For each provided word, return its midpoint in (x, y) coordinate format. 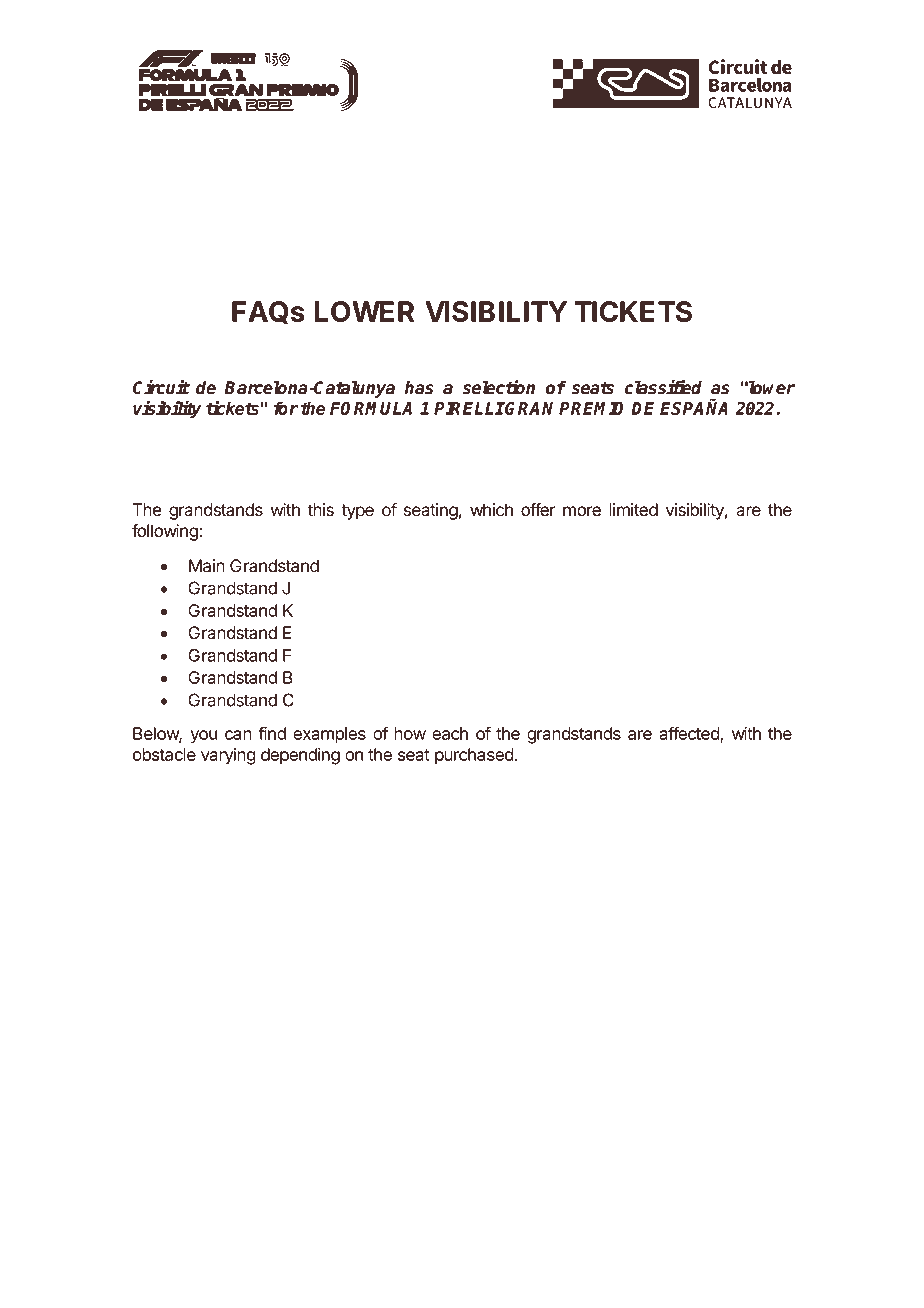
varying (228, 756)
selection (498, 387)
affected (690, 734)
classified (663, 387)
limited (633, 510)
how (410, 733)
